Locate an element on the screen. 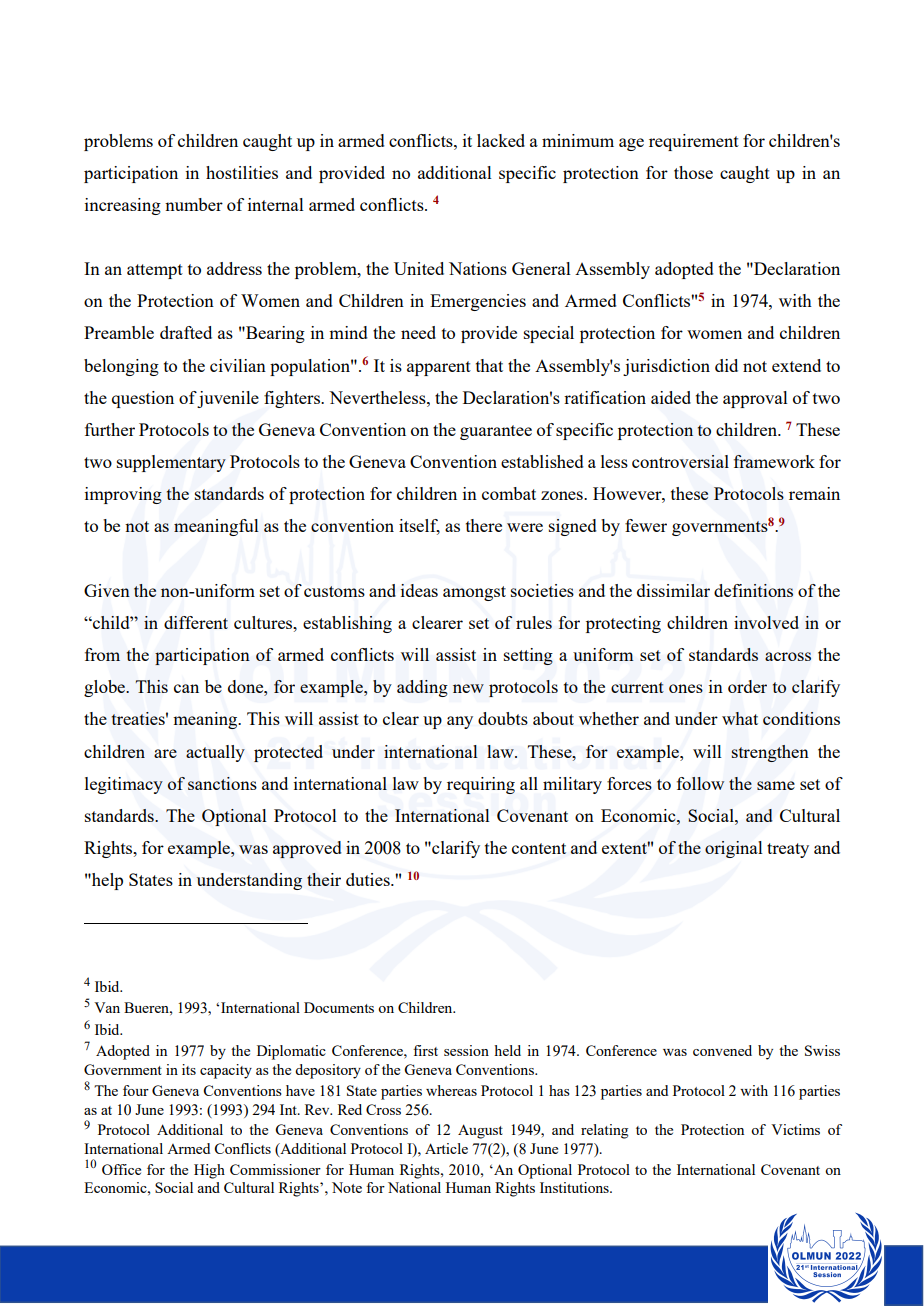 This screenshot has height=1308, width=924. High is located at coordinates (209, 1171).
